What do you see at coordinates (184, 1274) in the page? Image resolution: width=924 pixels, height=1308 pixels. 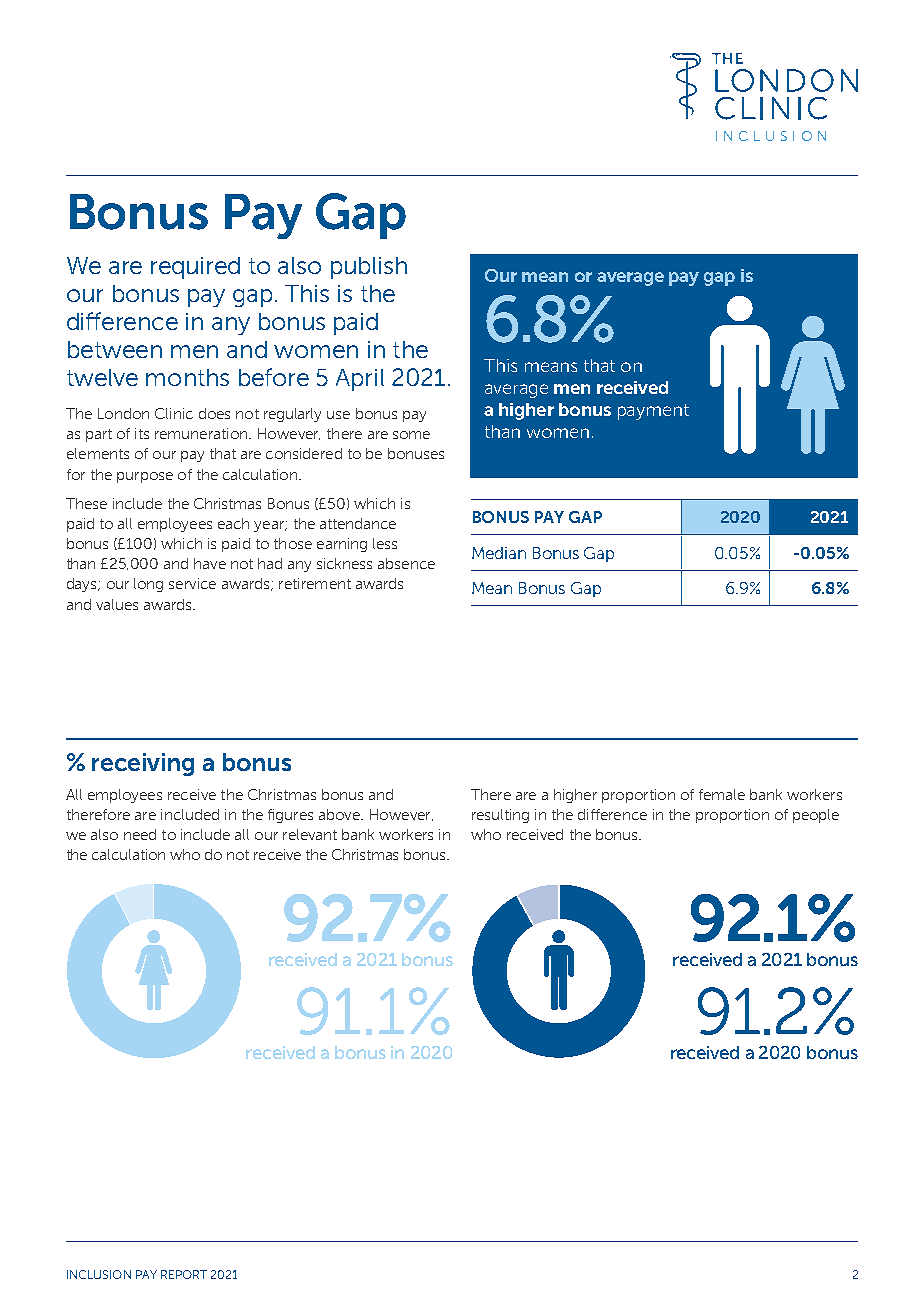 I see `REPORT` at bounding box center [184, 1274].
